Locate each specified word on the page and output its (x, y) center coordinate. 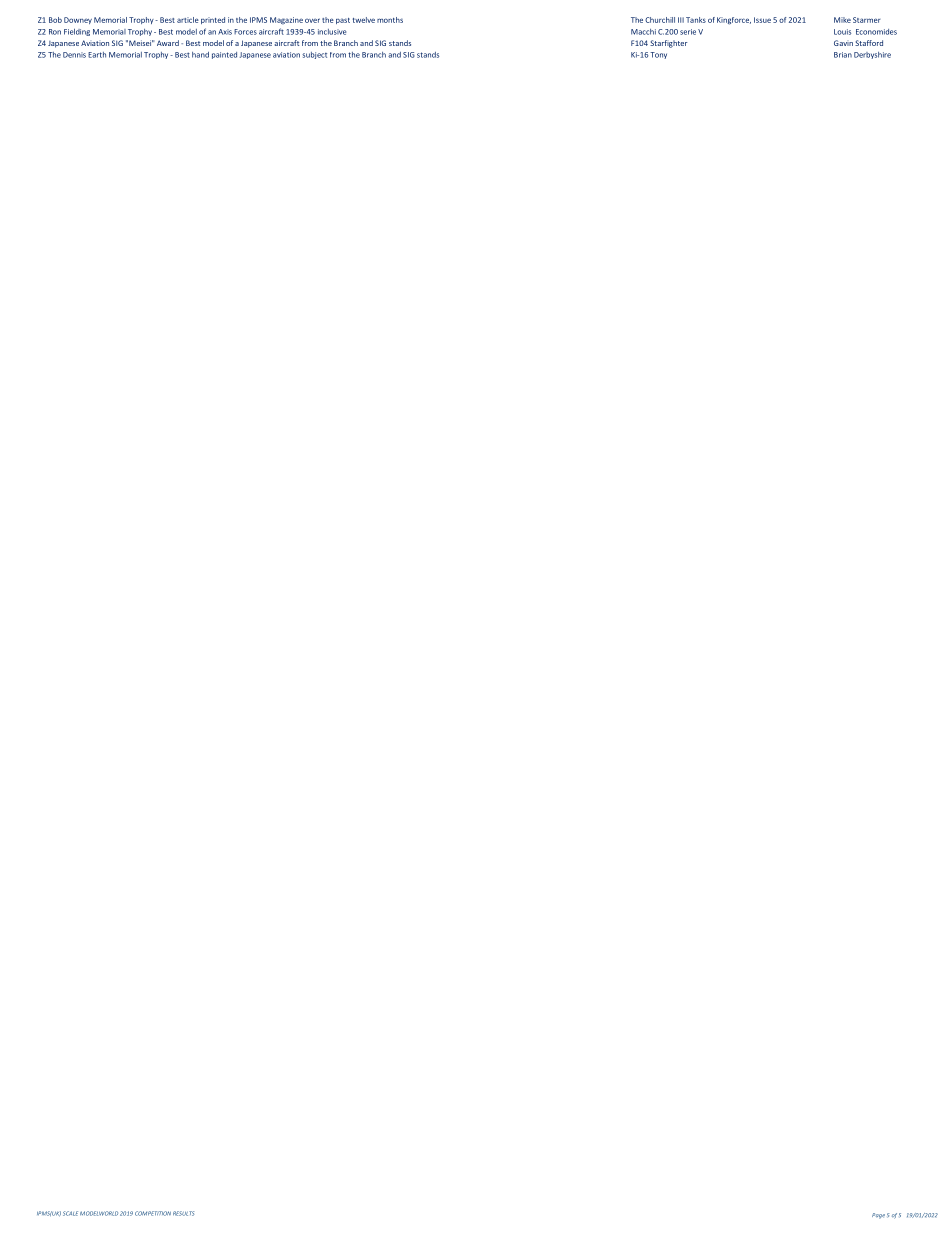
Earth (97, 55)
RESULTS (183, 1213)
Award (168, 43)
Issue (762, 20)
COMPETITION (153, 1213)
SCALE (70, 1213)
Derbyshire (872, 55)
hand (200, 55)
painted (224, 55)
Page (878, 1216)
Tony (658, 55)
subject (314, 55)
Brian (843, 55)
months (390, 20)
